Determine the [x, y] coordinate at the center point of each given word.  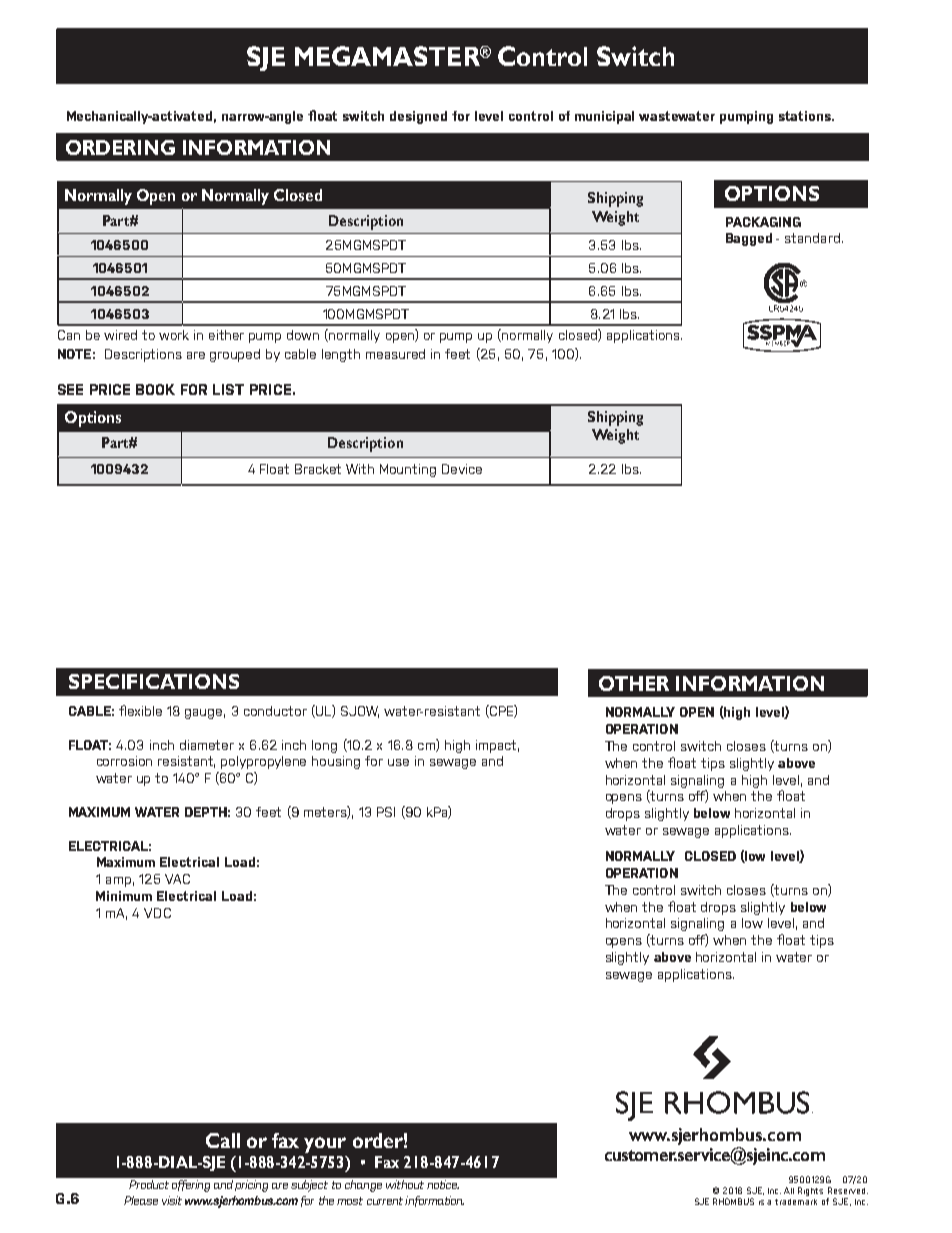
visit [172, 1200]
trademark [796, 1202]
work [174, 335]
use [398, 762]
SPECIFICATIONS [154, 681]
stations [806, 116]
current [385, 1201]
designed [418, 117]
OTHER [634, 683]
